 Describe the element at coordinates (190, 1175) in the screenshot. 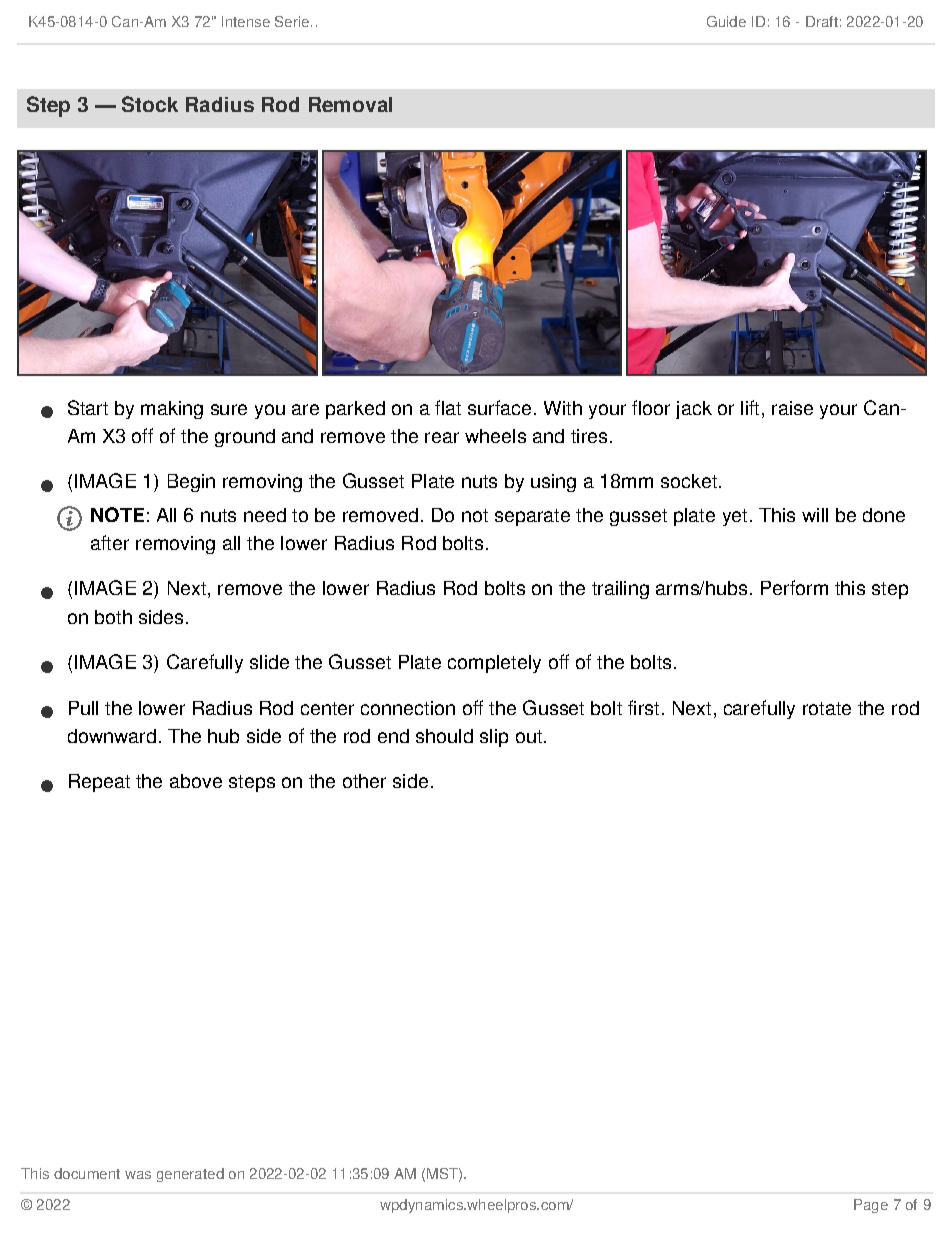

I see `generated` at that location.
